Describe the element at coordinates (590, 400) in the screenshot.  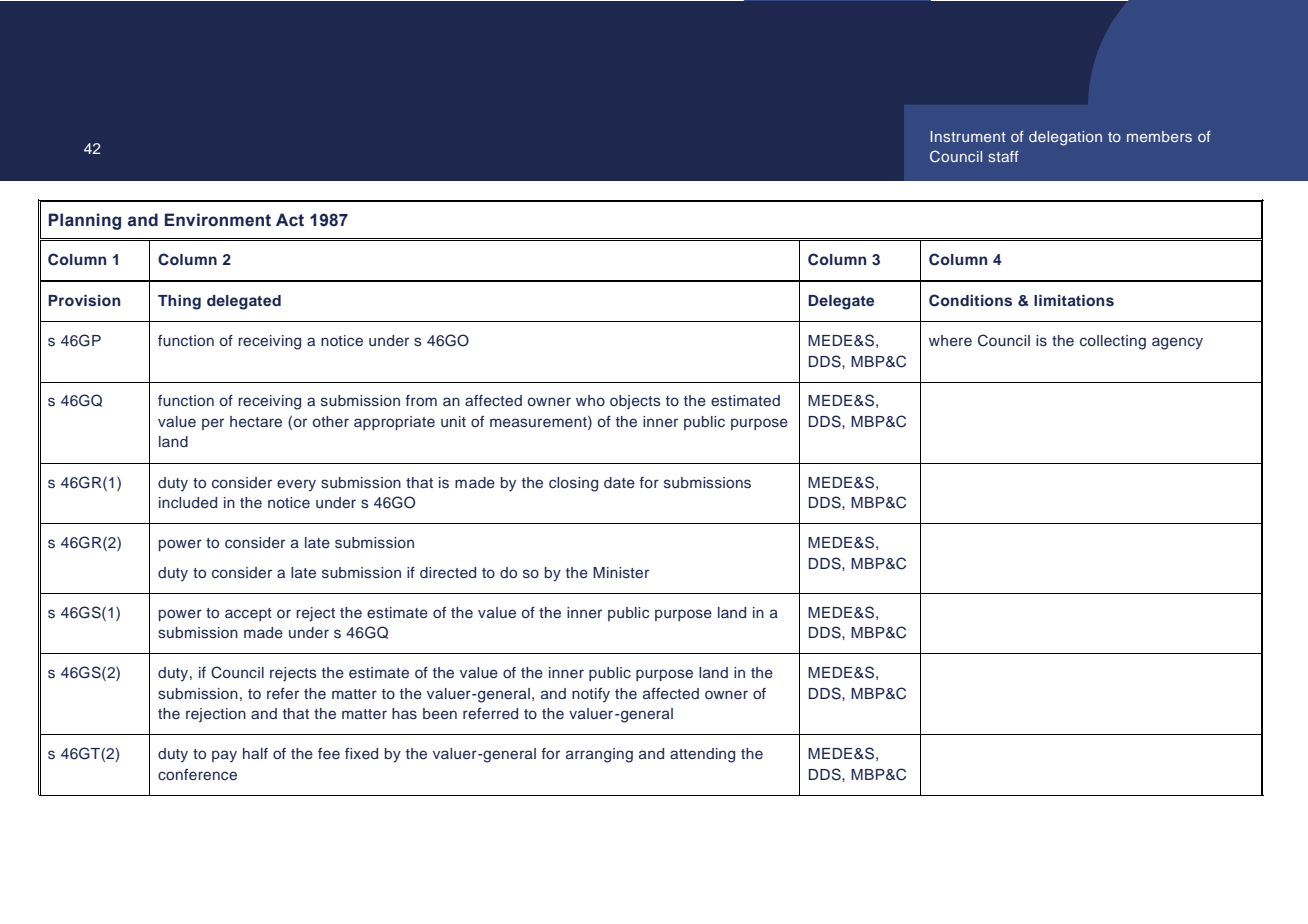
I see `who` at that location.
